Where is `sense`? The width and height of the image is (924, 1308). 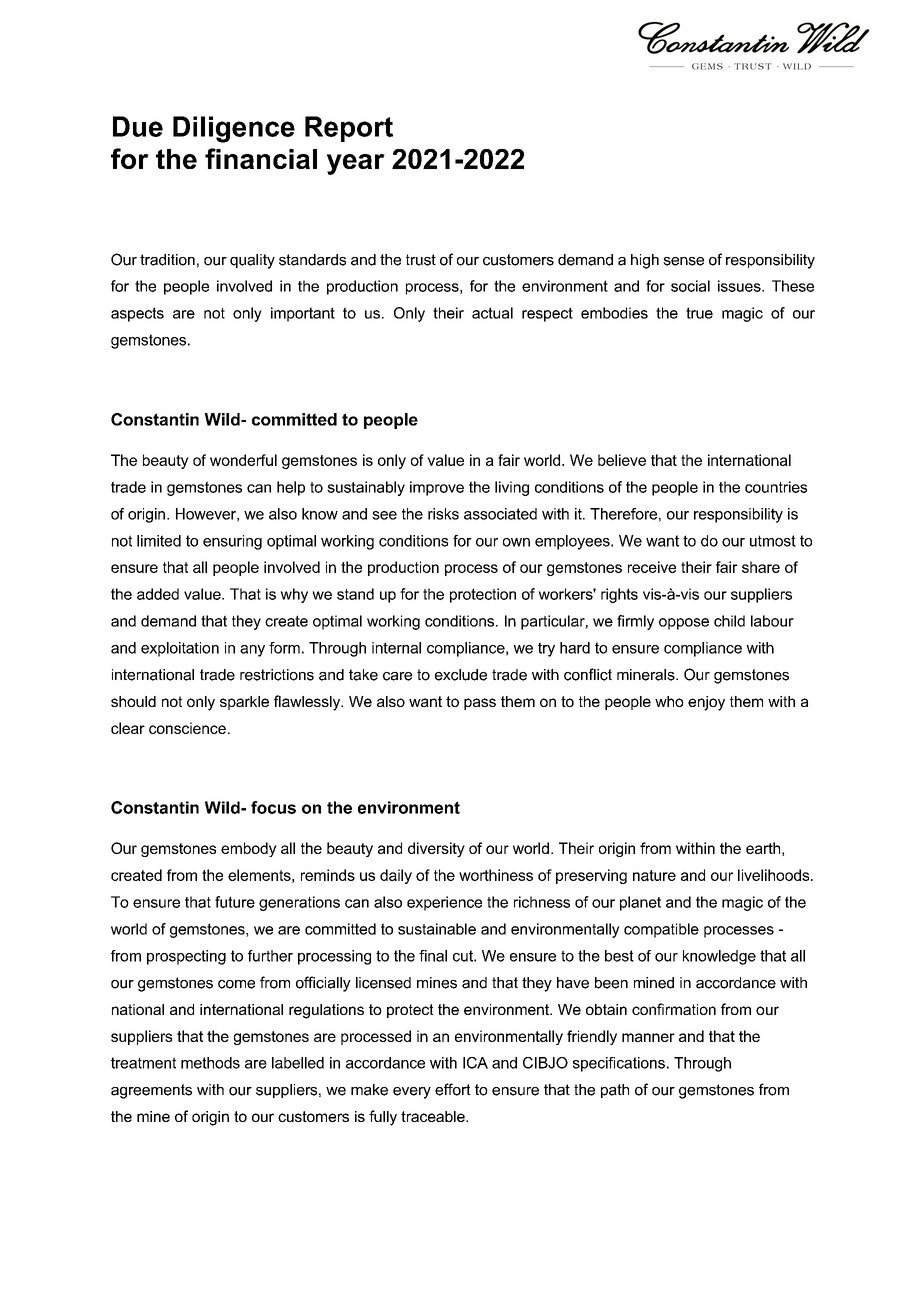
sense is located at coordinates (683, 261).
